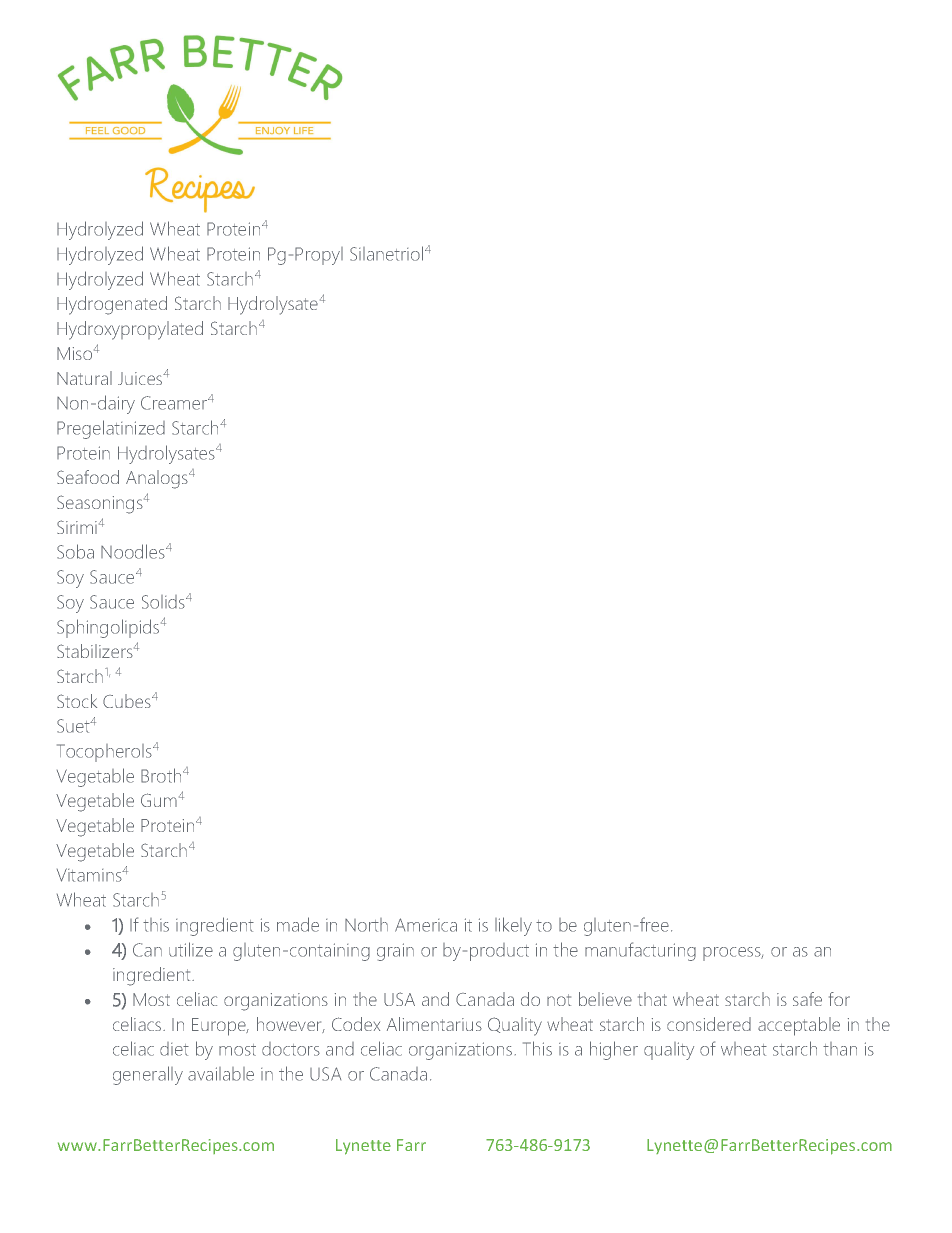 The height and width of the screenshot is (1233, 952). I want to click on Stock, so click(77, 701).
